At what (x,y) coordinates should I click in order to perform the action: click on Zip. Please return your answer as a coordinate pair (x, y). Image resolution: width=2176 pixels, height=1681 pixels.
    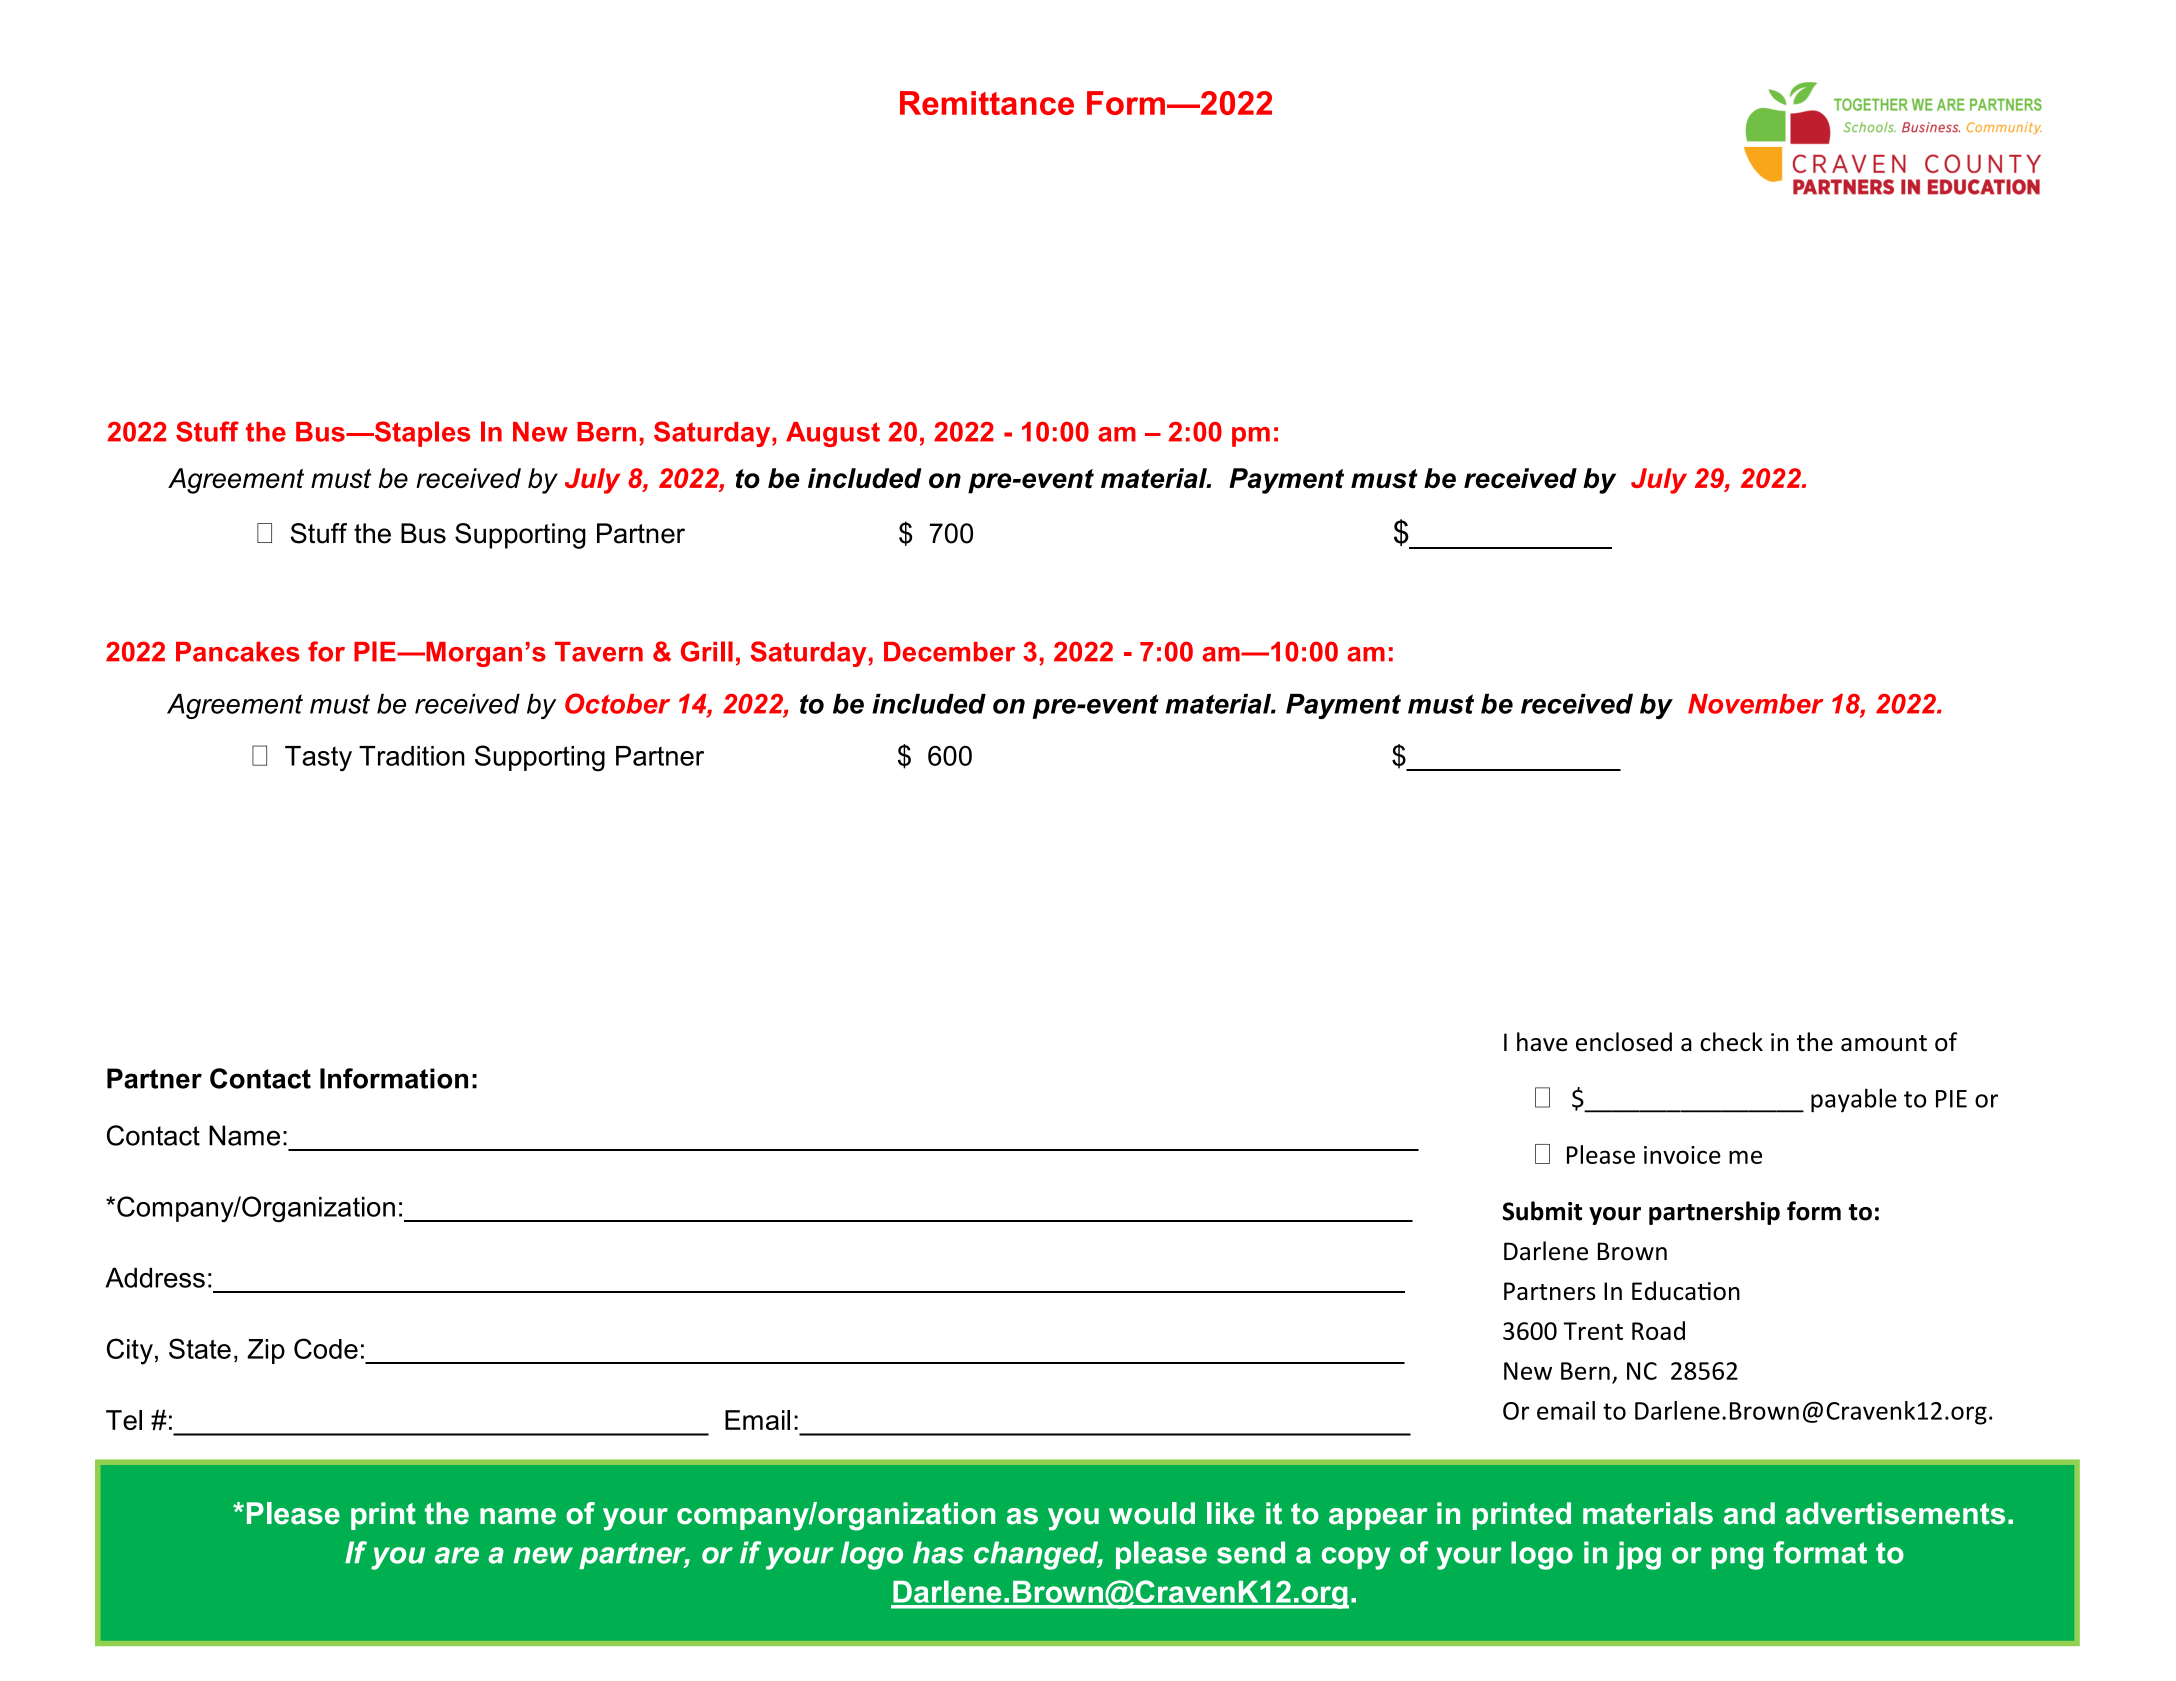
    Looking at the image, I should click on (266, 1351).
